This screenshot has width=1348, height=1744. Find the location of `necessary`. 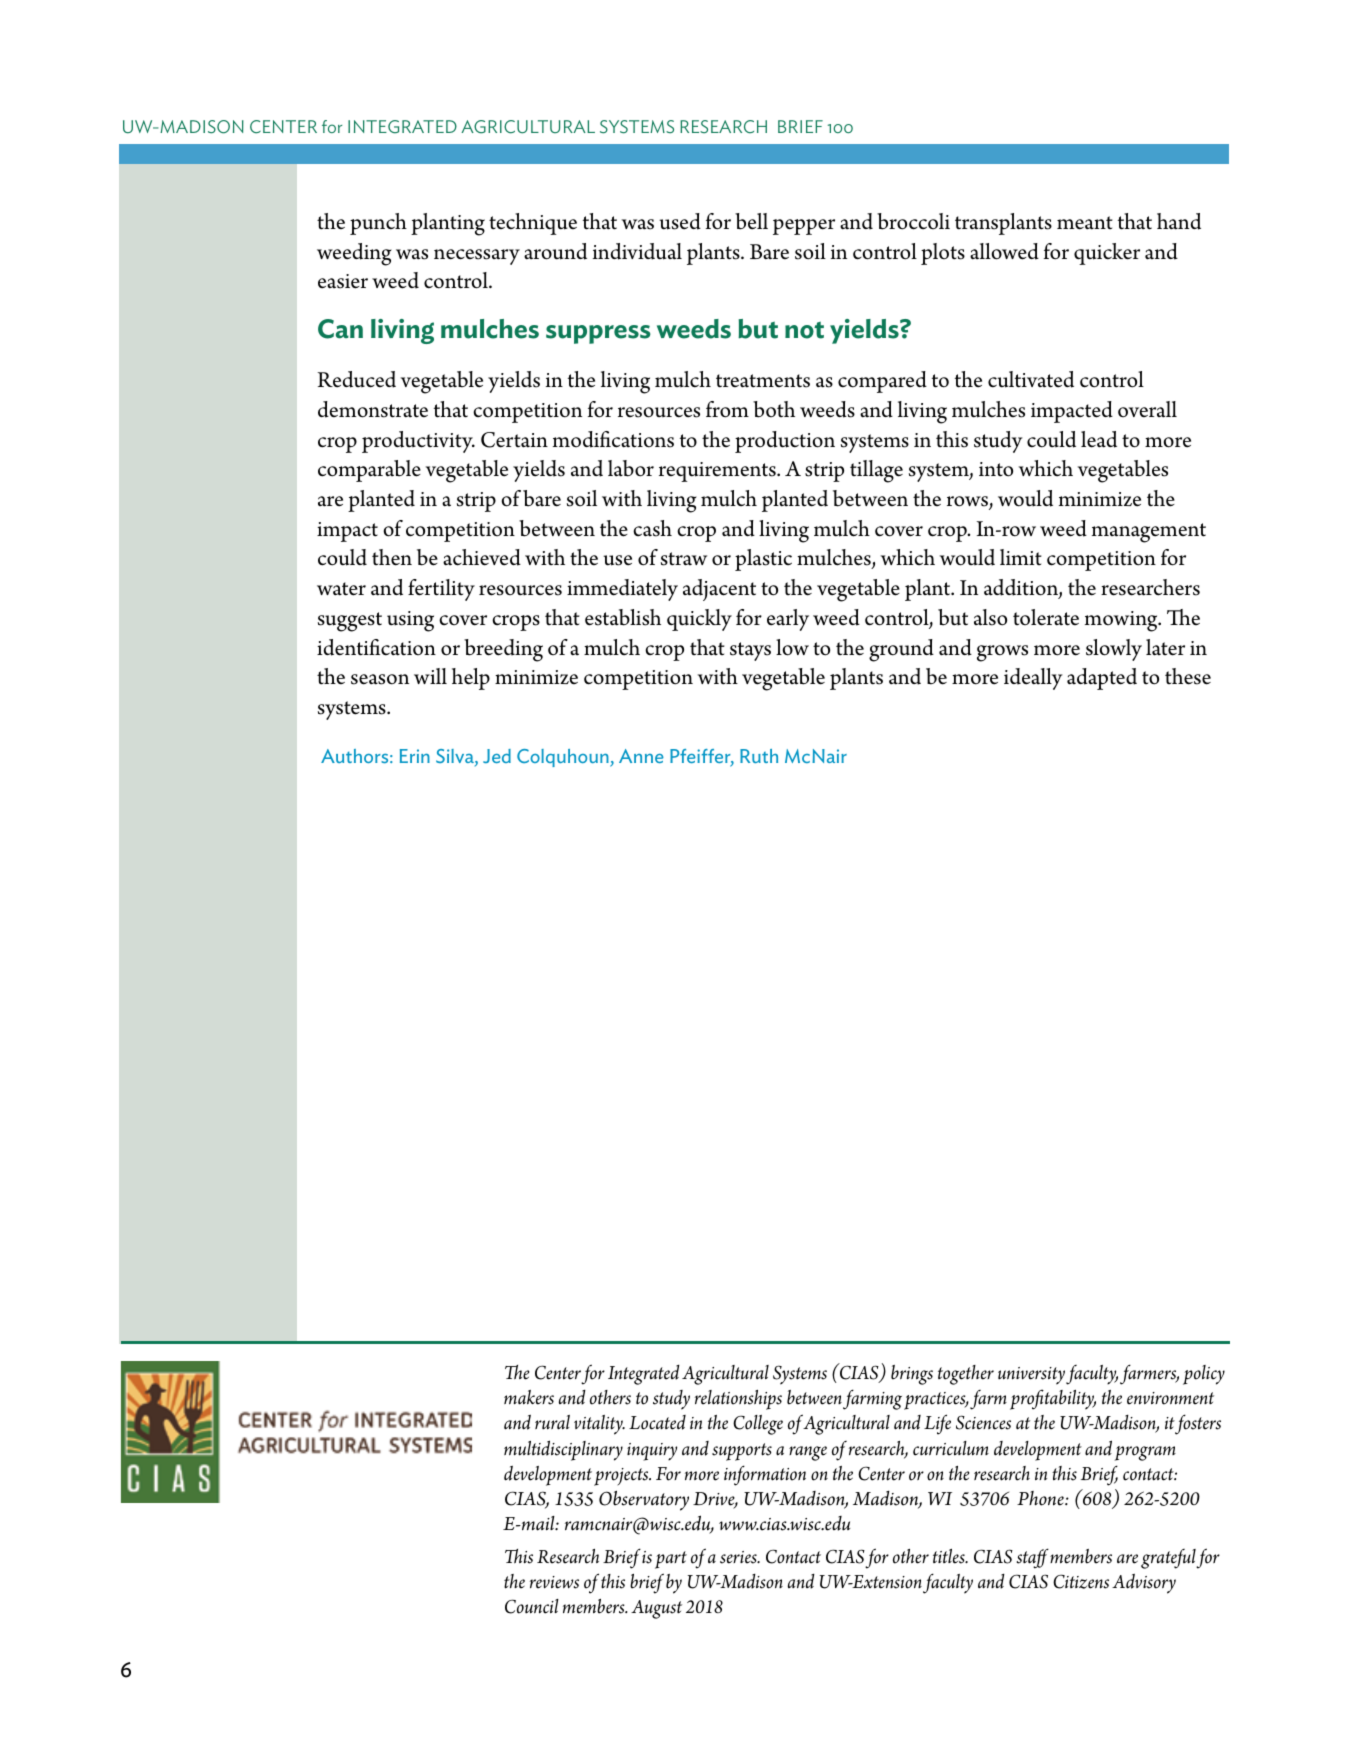

necessary is located at coordinates (477, 257).
